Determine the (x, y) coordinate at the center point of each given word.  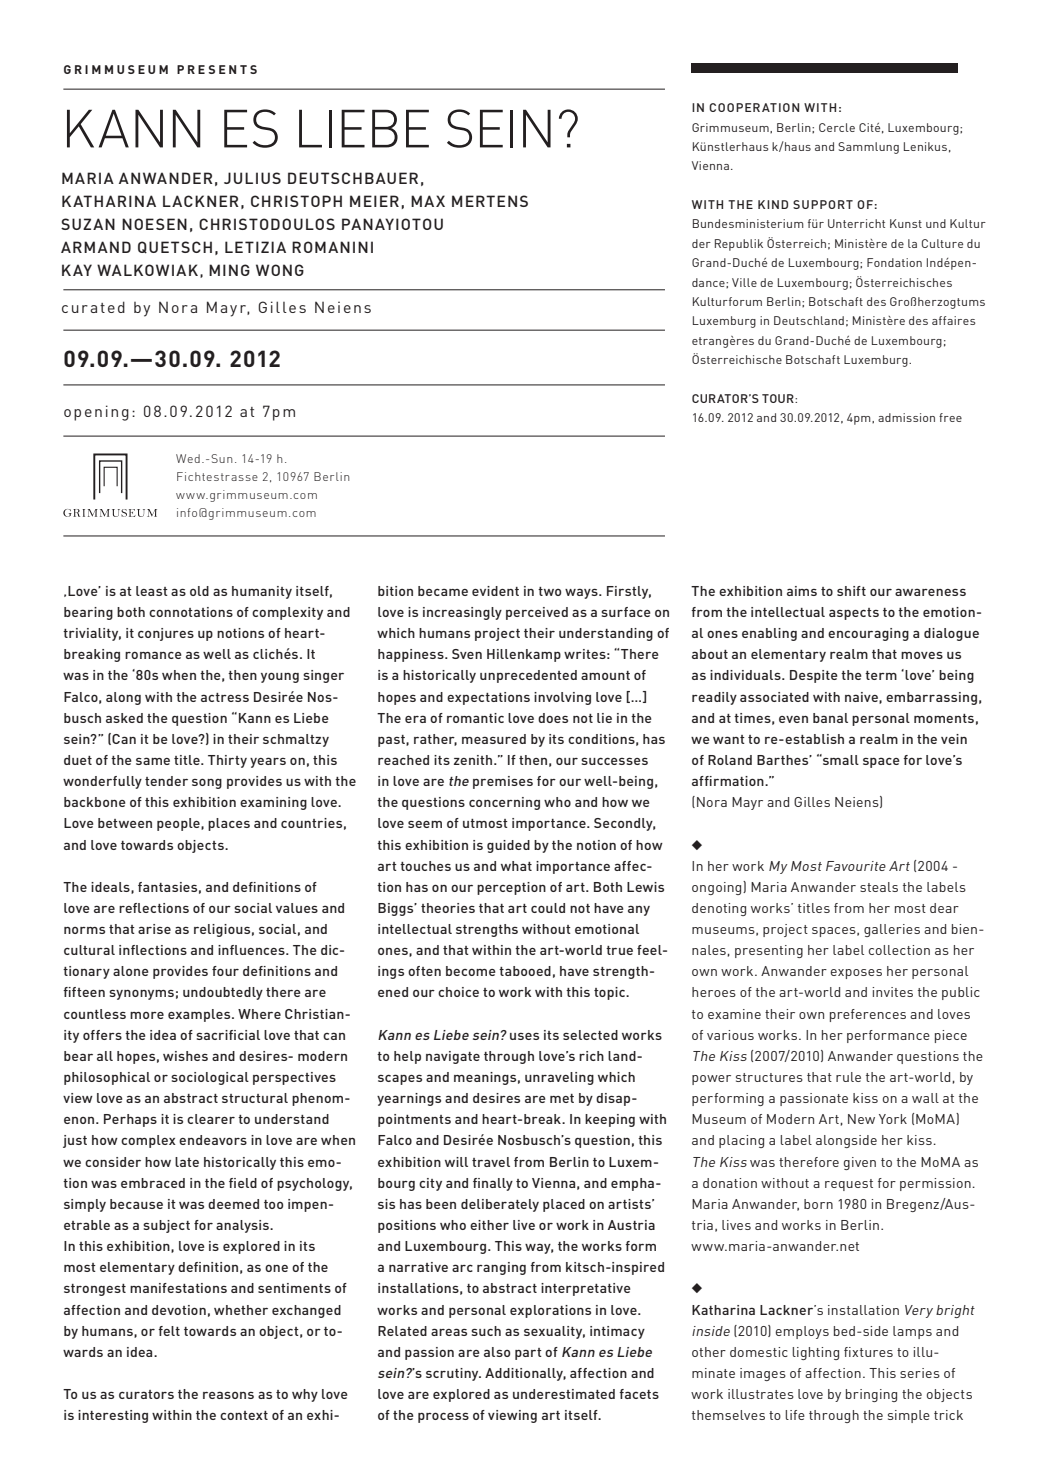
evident (495, 591)
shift (851, 591)
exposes (856, 974)
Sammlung (868, 148)
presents (217, 69)
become (471, 971)
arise (154, 929)
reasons (228, 1395)
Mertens (490, 201)
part (528, 1354)
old (199, 591)
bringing (871, 1395)
